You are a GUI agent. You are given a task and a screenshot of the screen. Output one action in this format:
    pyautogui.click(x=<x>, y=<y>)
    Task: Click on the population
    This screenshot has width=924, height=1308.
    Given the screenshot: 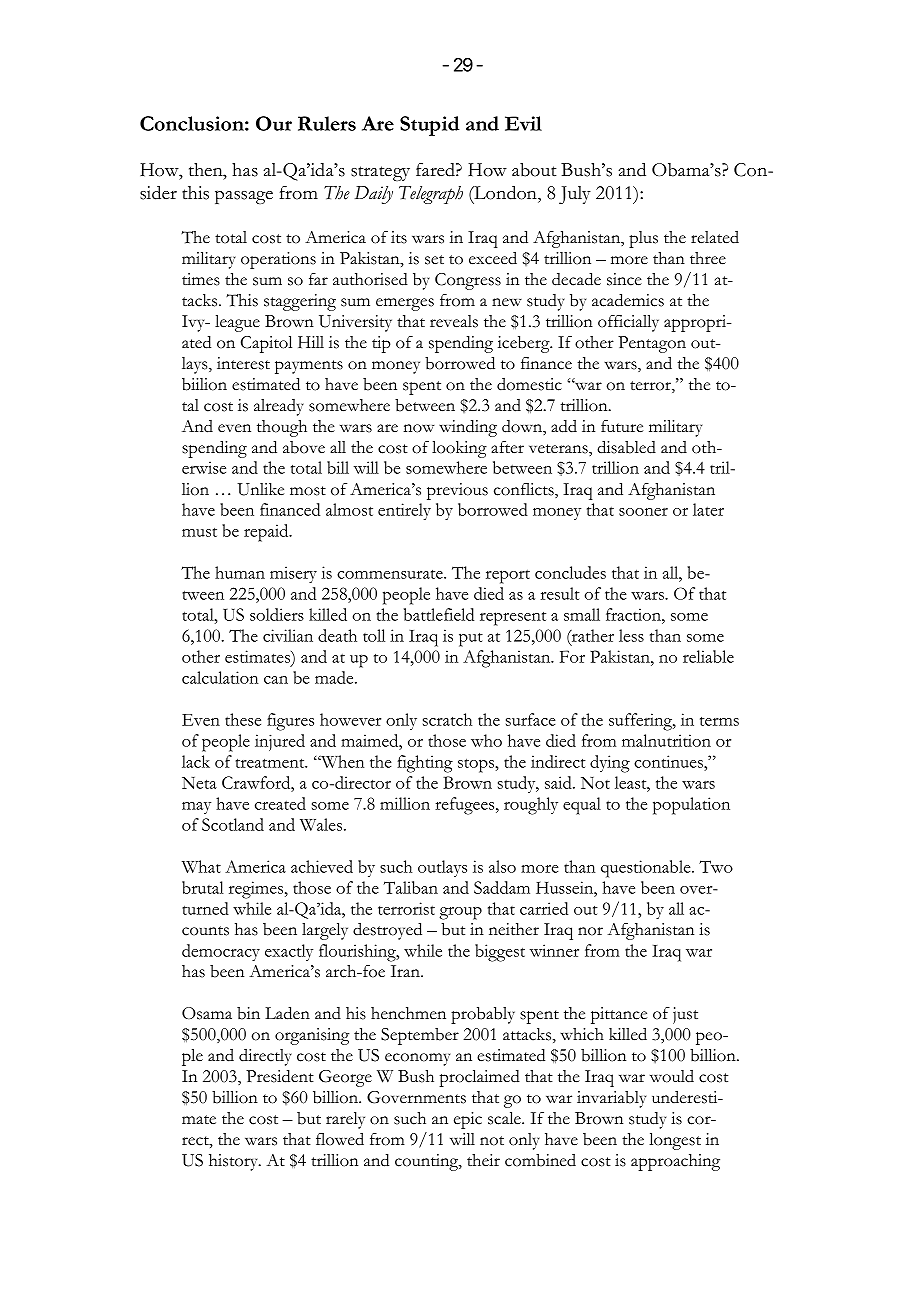 What is the action you would take?
    pyautogui.click(x=691, y=806)
